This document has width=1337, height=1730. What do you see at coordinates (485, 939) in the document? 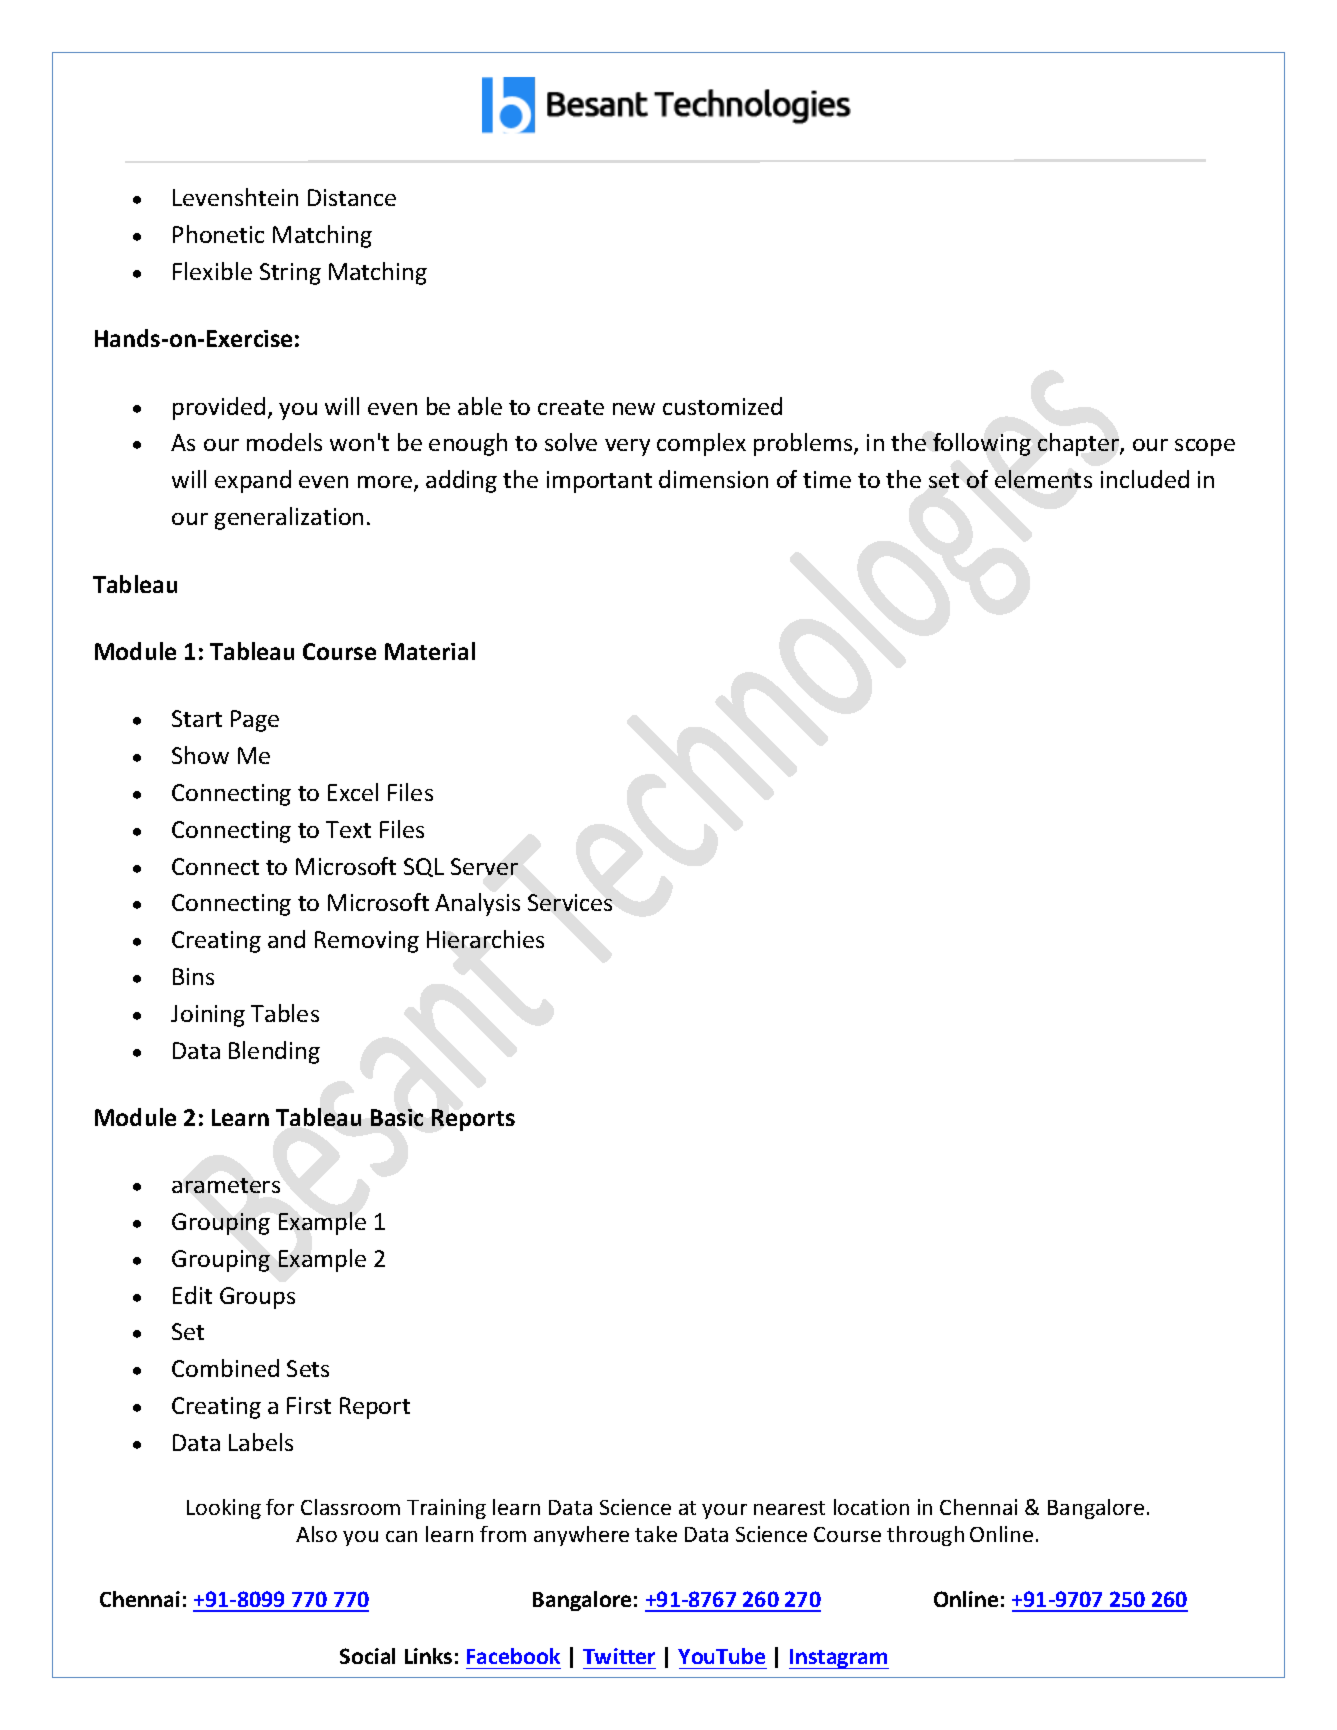
I see `Hierarchies` at bounding box center [485, 939].
